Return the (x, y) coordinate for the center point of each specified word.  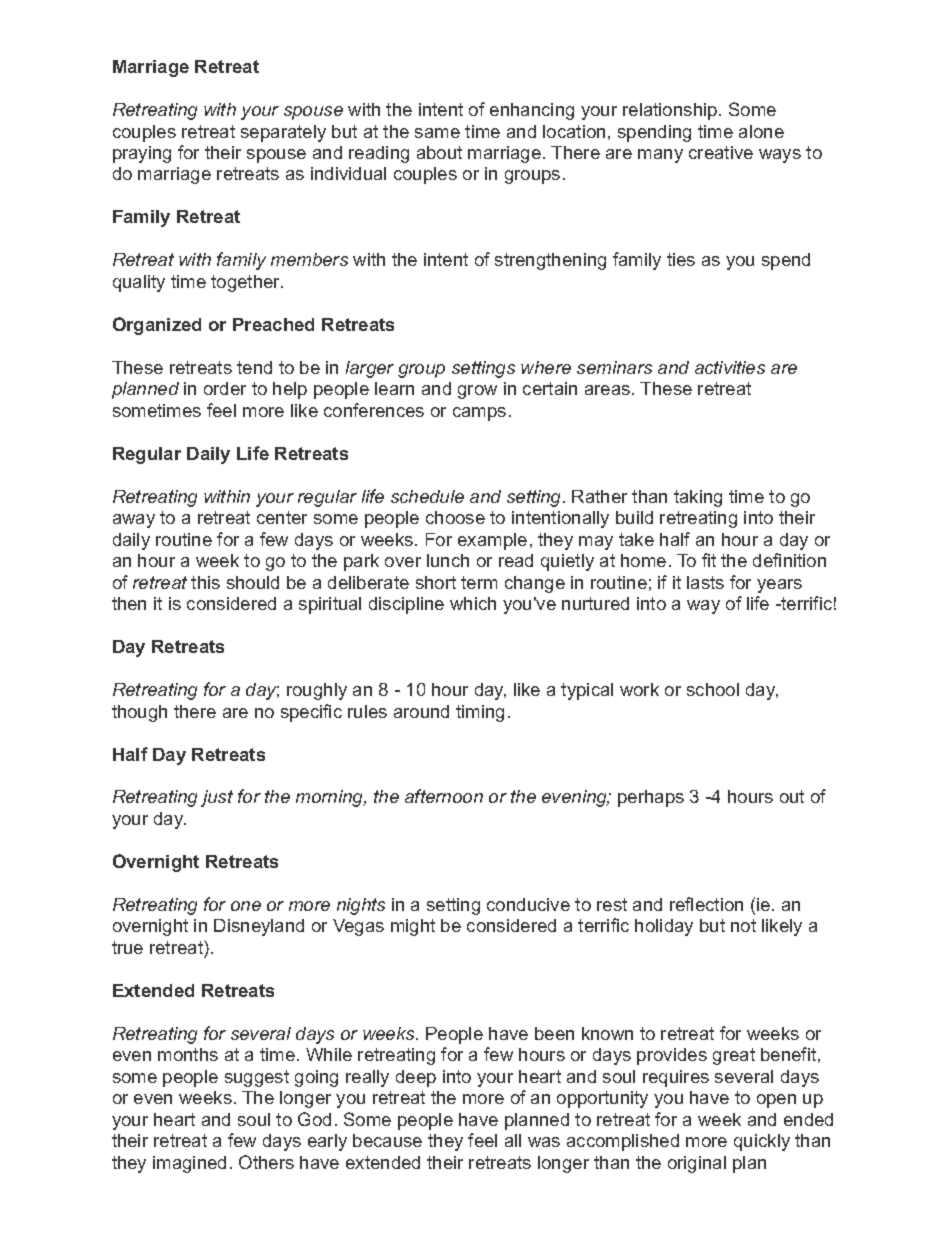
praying (142, 154)
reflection (706, 904)
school (713, 689)
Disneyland (259, 927)
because (387, 1140)
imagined (189, 1164)
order (225, 388)
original (697, 1164)
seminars (614, 367)
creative (721, 152)
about (439, 152)
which (473, 603)
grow (477, 392)
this (205, 582)
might (413, 927)
